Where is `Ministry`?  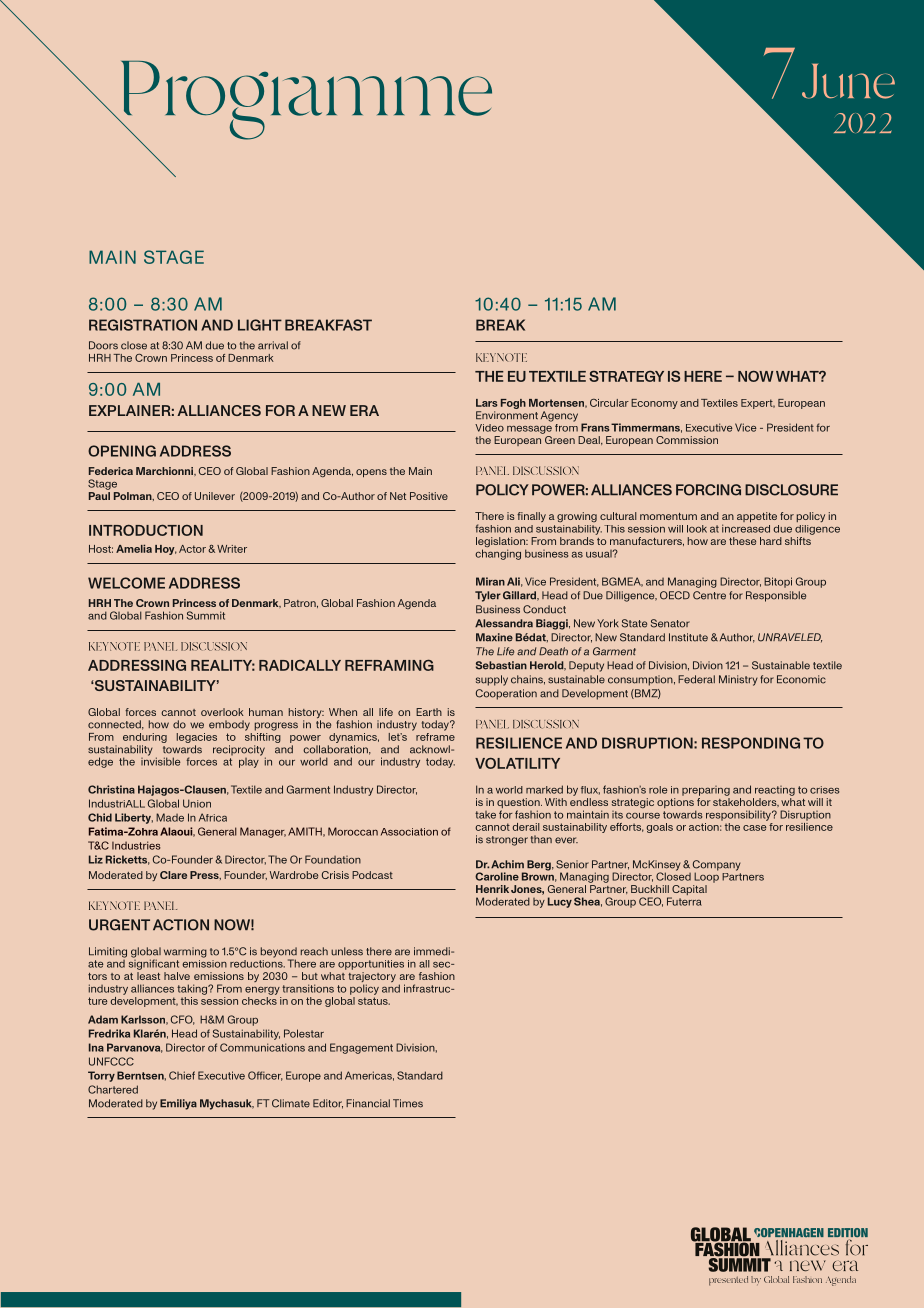
Ministry is located at coordinates (738, 680).
